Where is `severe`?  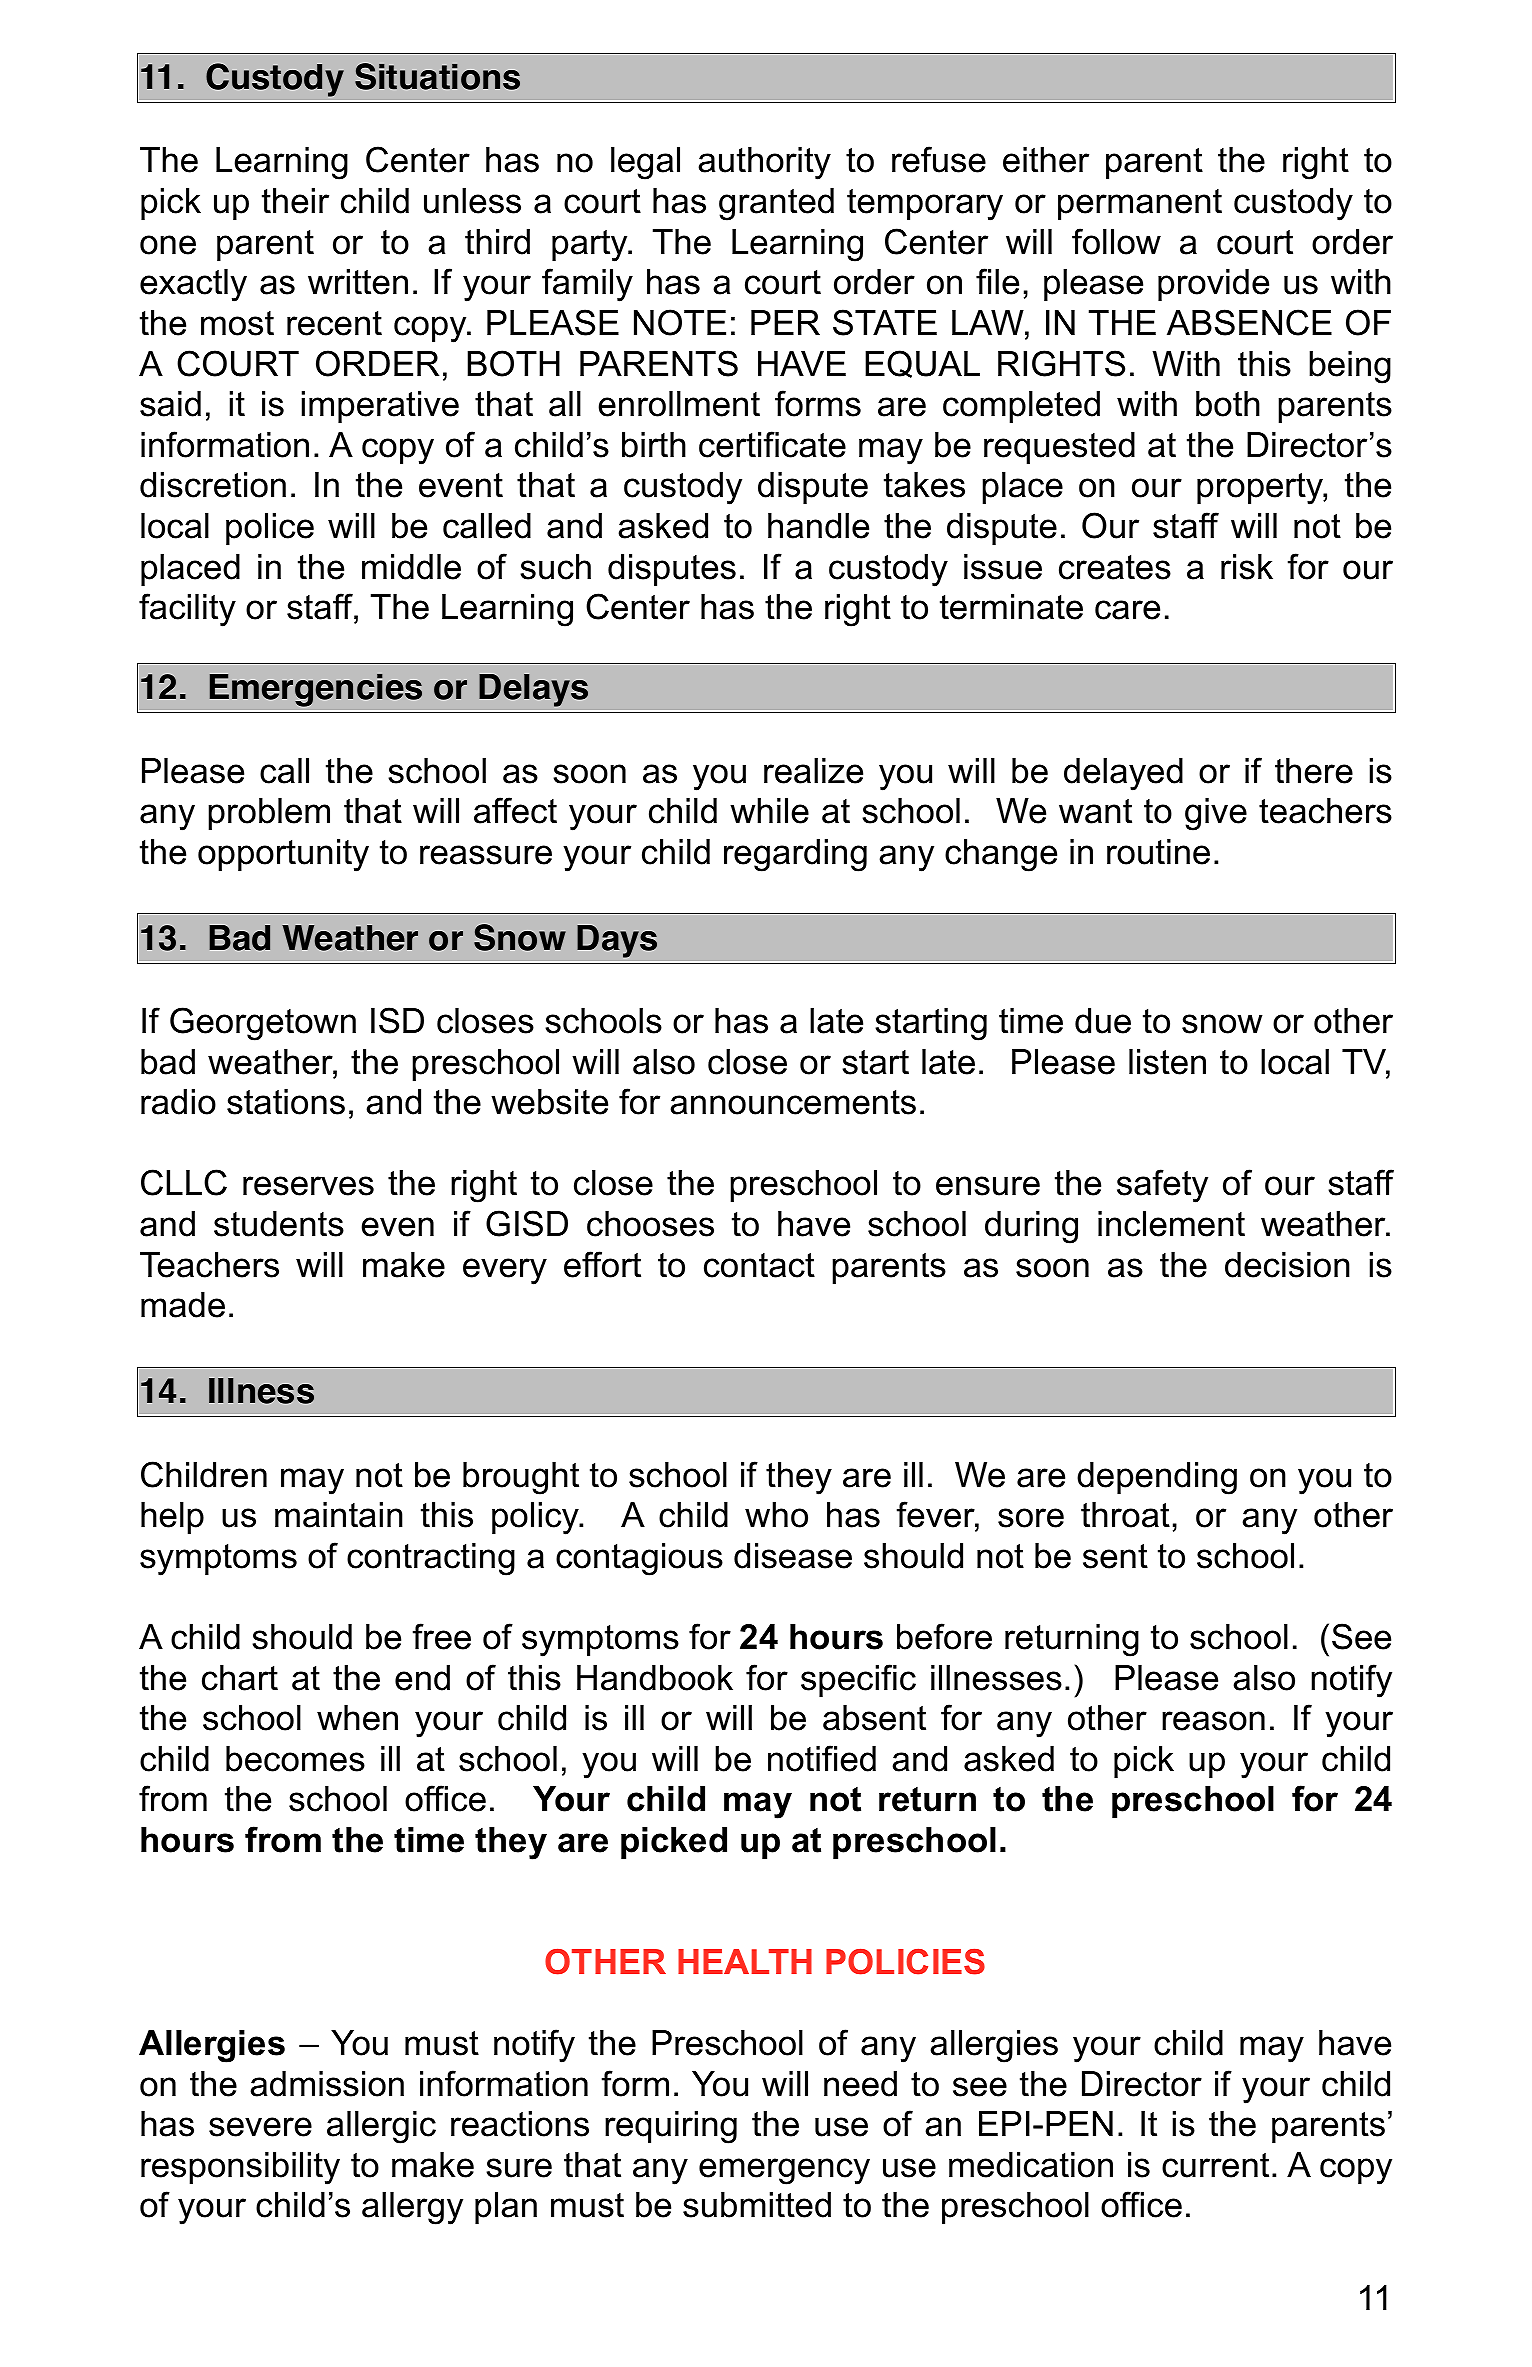 severe is located at coordinates (260, 2127).
